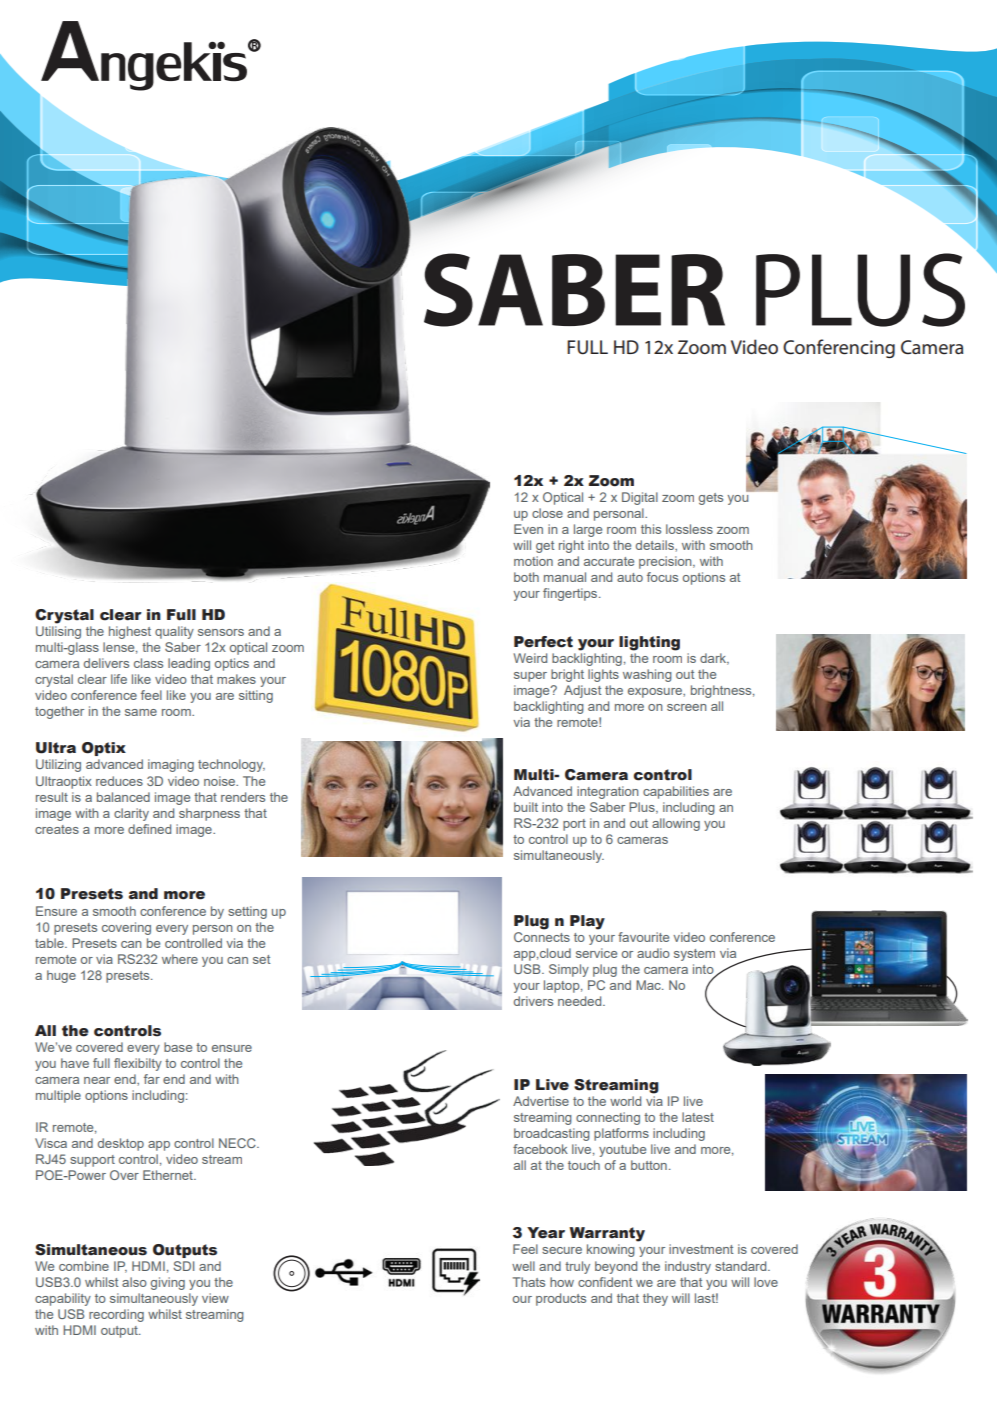 Image resolution: width=997 pixels, height=1410 pixels. Describe the element at coordinates (766, 1282) in the screenshot. I see `love` at that location.
